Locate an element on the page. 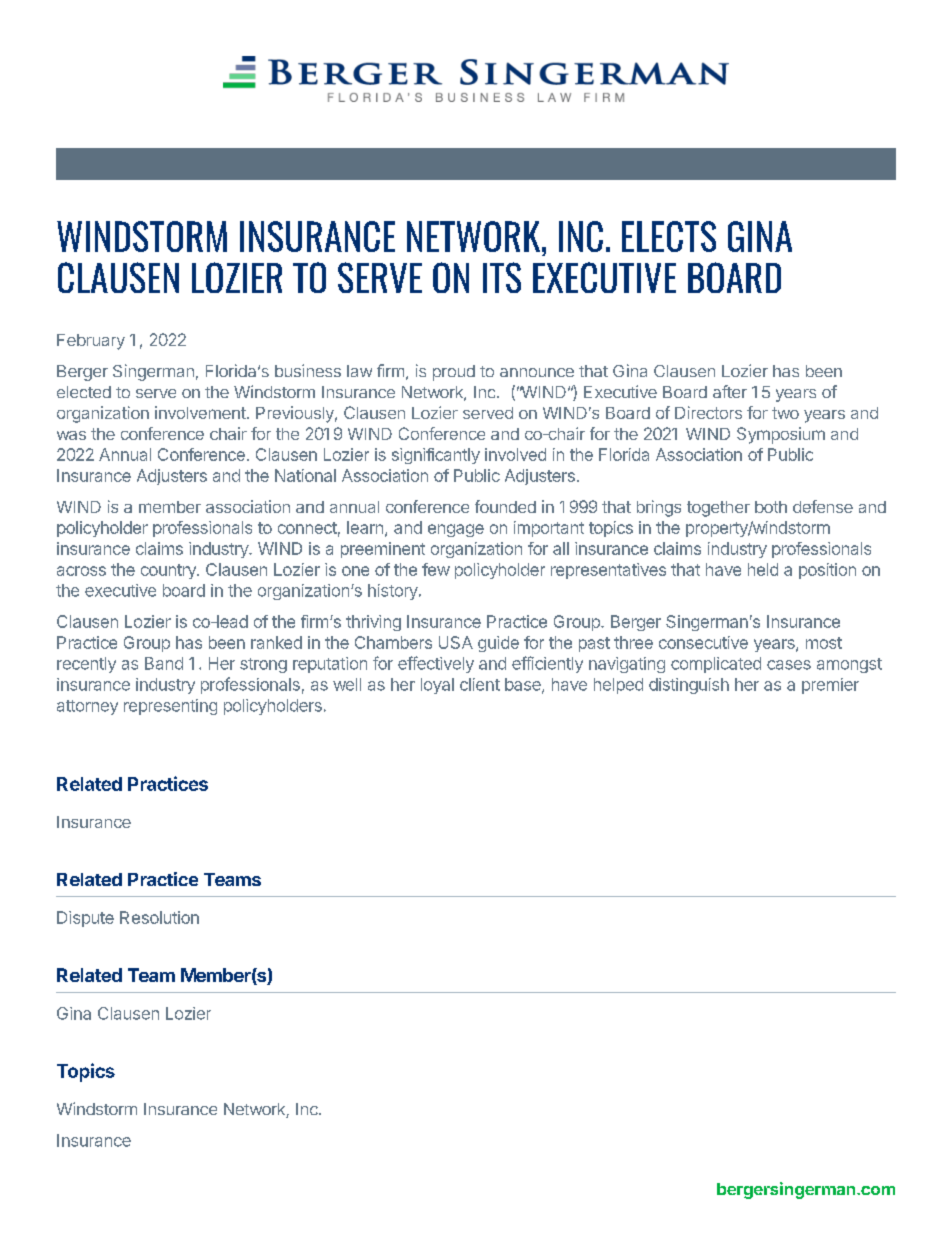 The width and height of the image is (952, 1233). both is located at coordinates (771, 507).
